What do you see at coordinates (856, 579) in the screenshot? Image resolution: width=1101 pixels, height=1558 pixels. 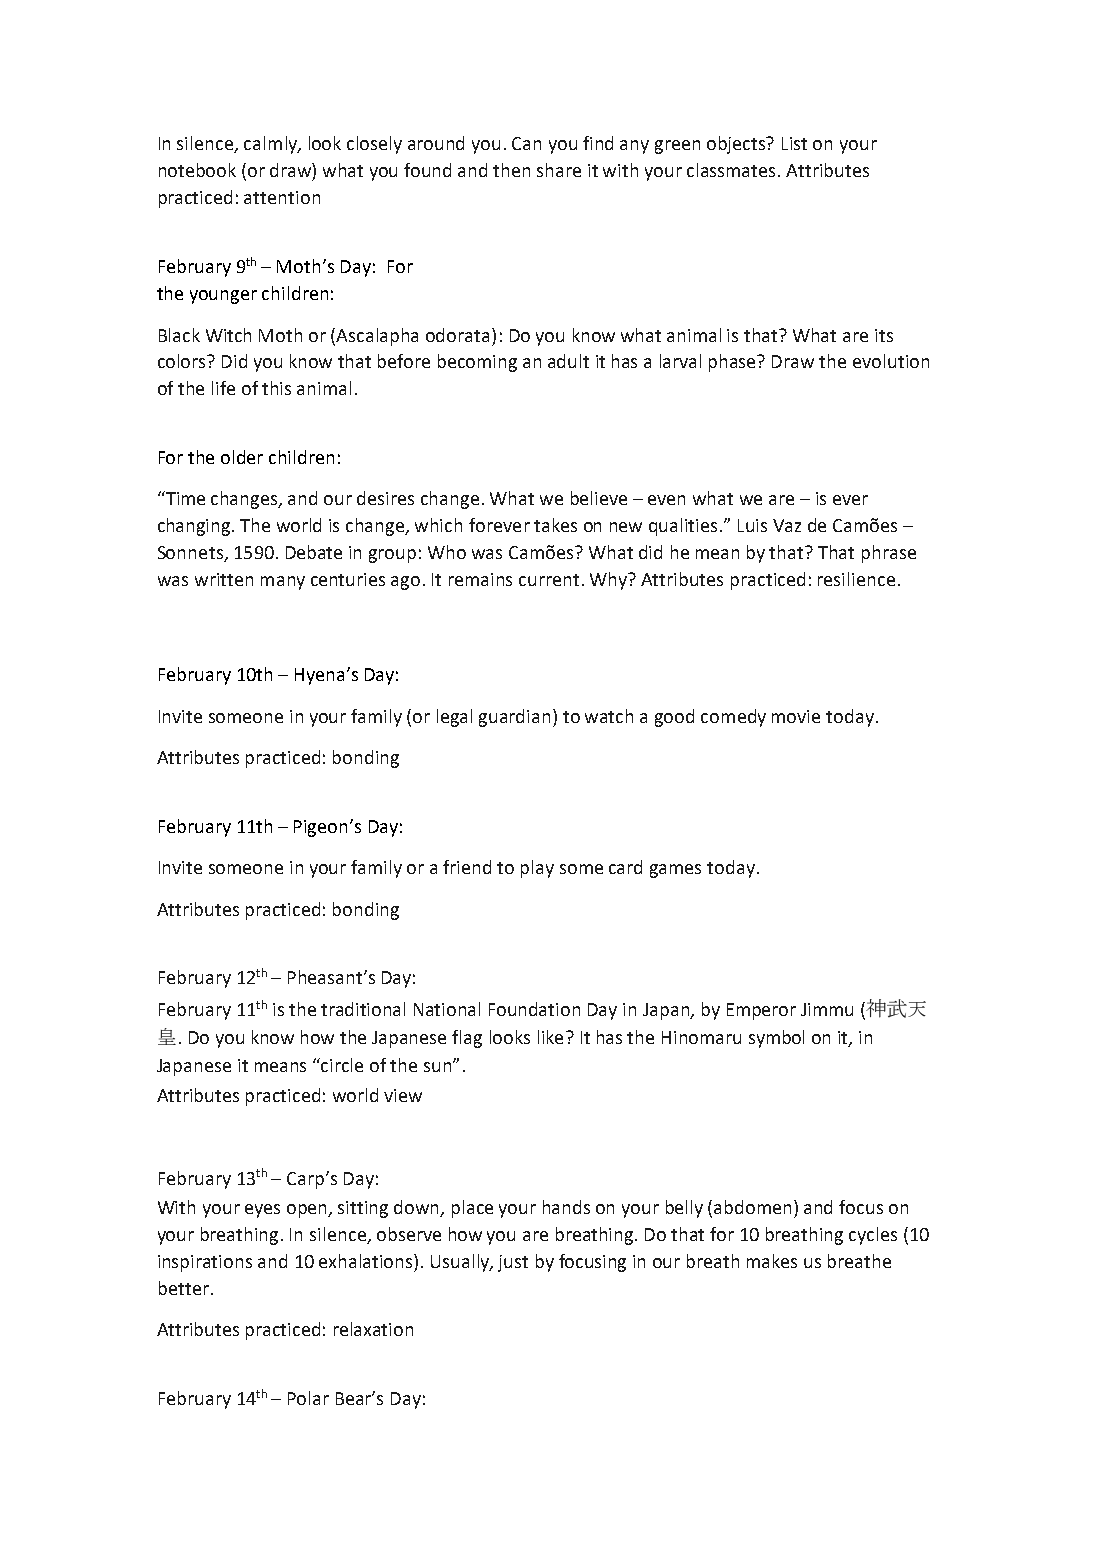 I see `resilience` at bounding box center [856, 579].
